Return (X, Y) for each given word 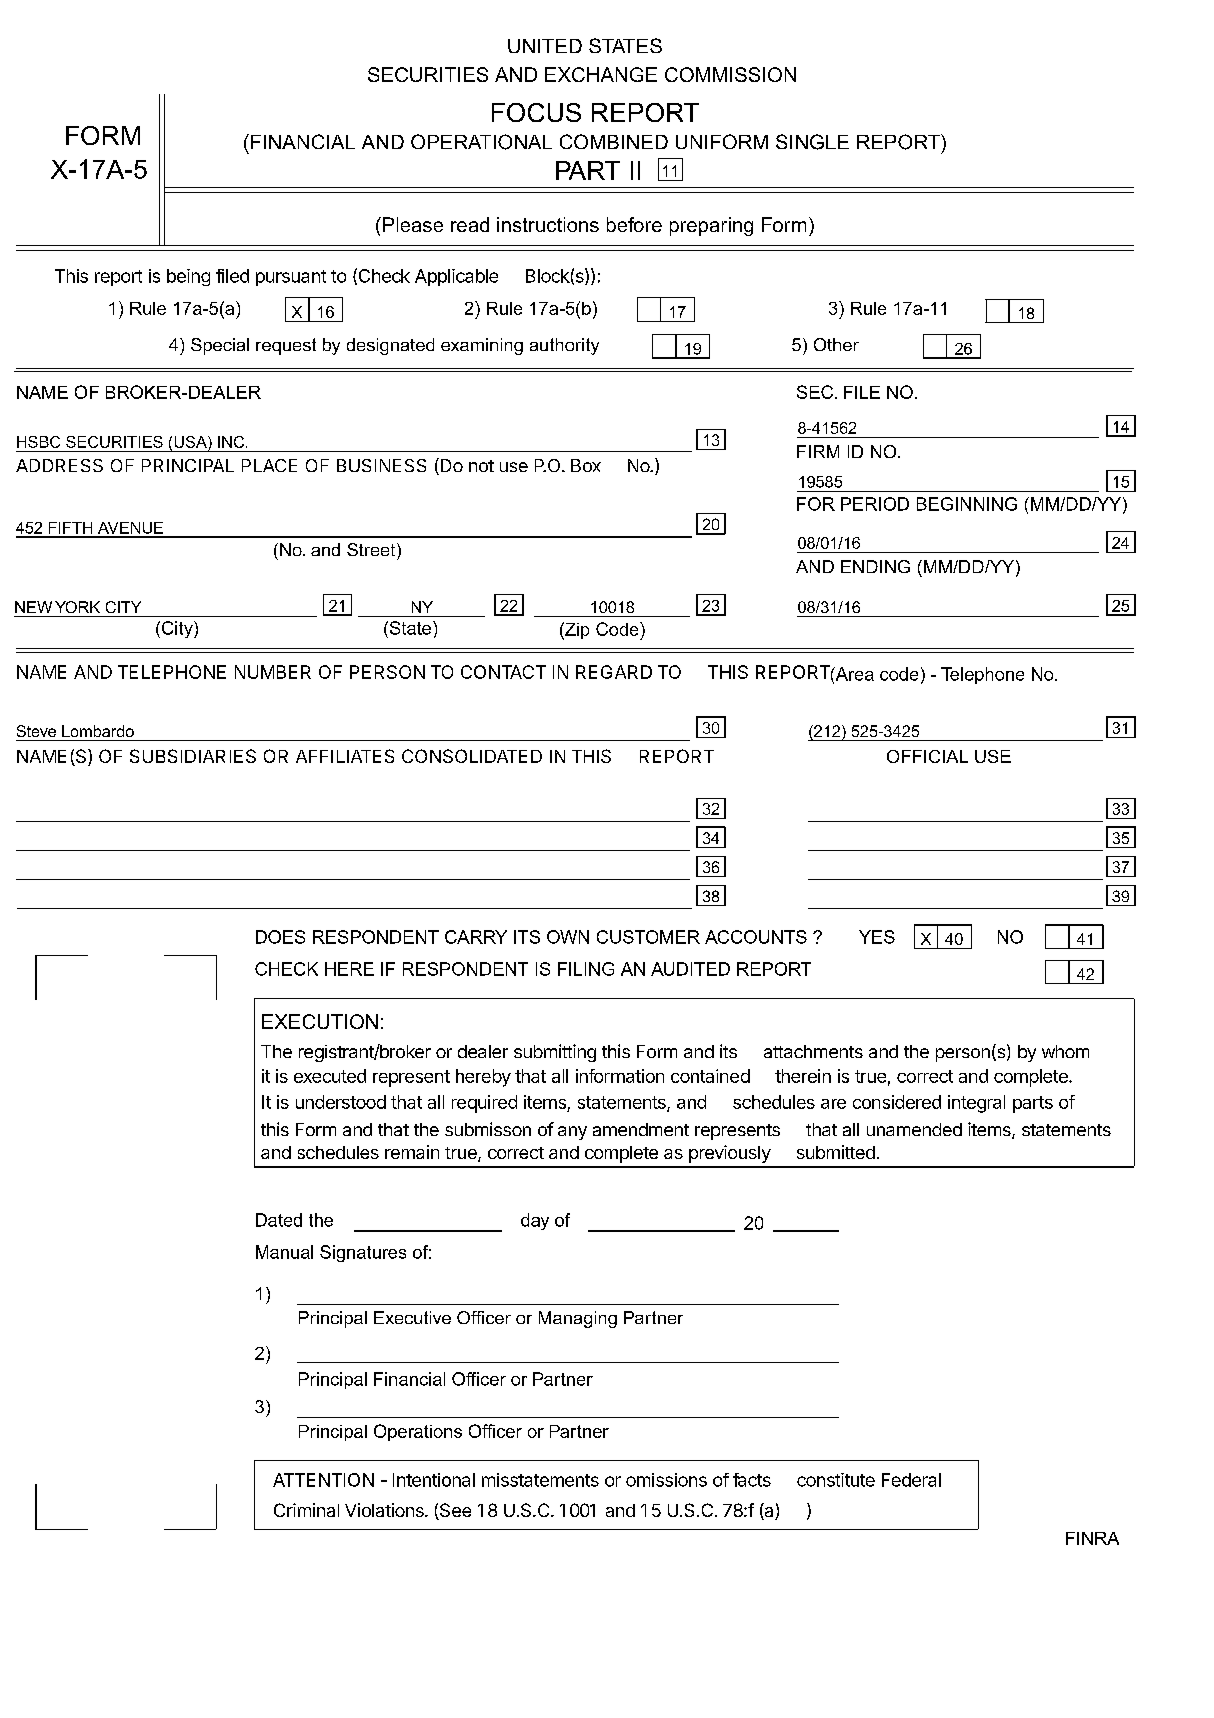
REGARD (614, 672)
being (188, 277)
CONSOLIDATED (472, 756)
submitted (836, 1152)
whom (1065, 1051)
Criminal (306, 1510)
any (572, 1133)
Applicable (456, 277)
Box (586, 465)
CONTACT (503, 672)
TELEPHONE (172, 672)
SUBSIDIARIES (193, 756)
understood (341, 1102)
